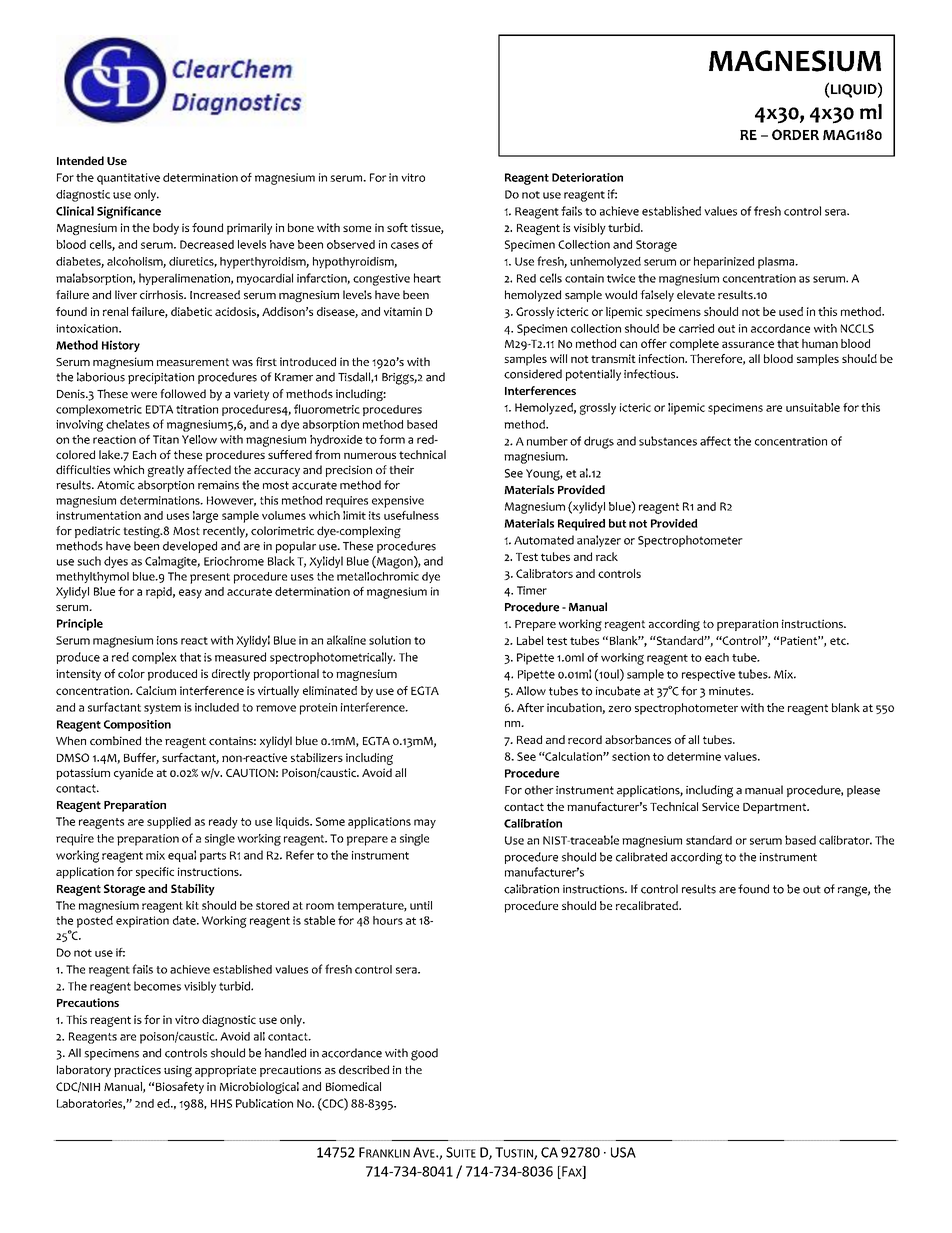 The image size is (952, 1233). I want to click on Biosafety, so click(180, 1088).
